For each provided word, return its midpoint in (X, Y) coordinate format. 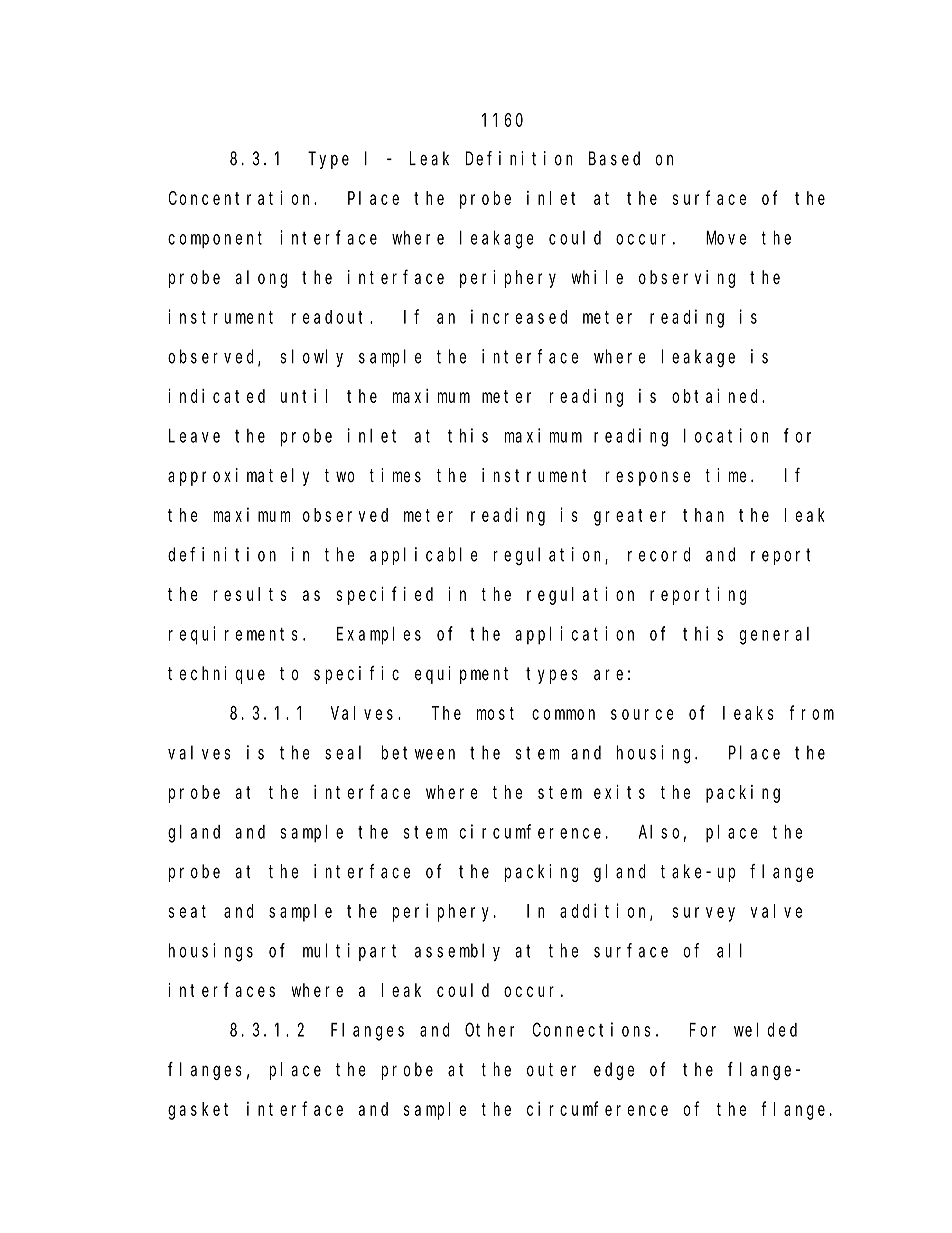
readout (331, 317)
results (249, 594)
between (418, 752)
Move (726, 238)
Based (614, 158)
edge (614, 1071)
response (647, 478)
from (811, 712)
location (726, 435)
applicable (423, 556)
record (659, 554)
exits (619, 792)
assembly (457, 952)
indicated (217, 395)
